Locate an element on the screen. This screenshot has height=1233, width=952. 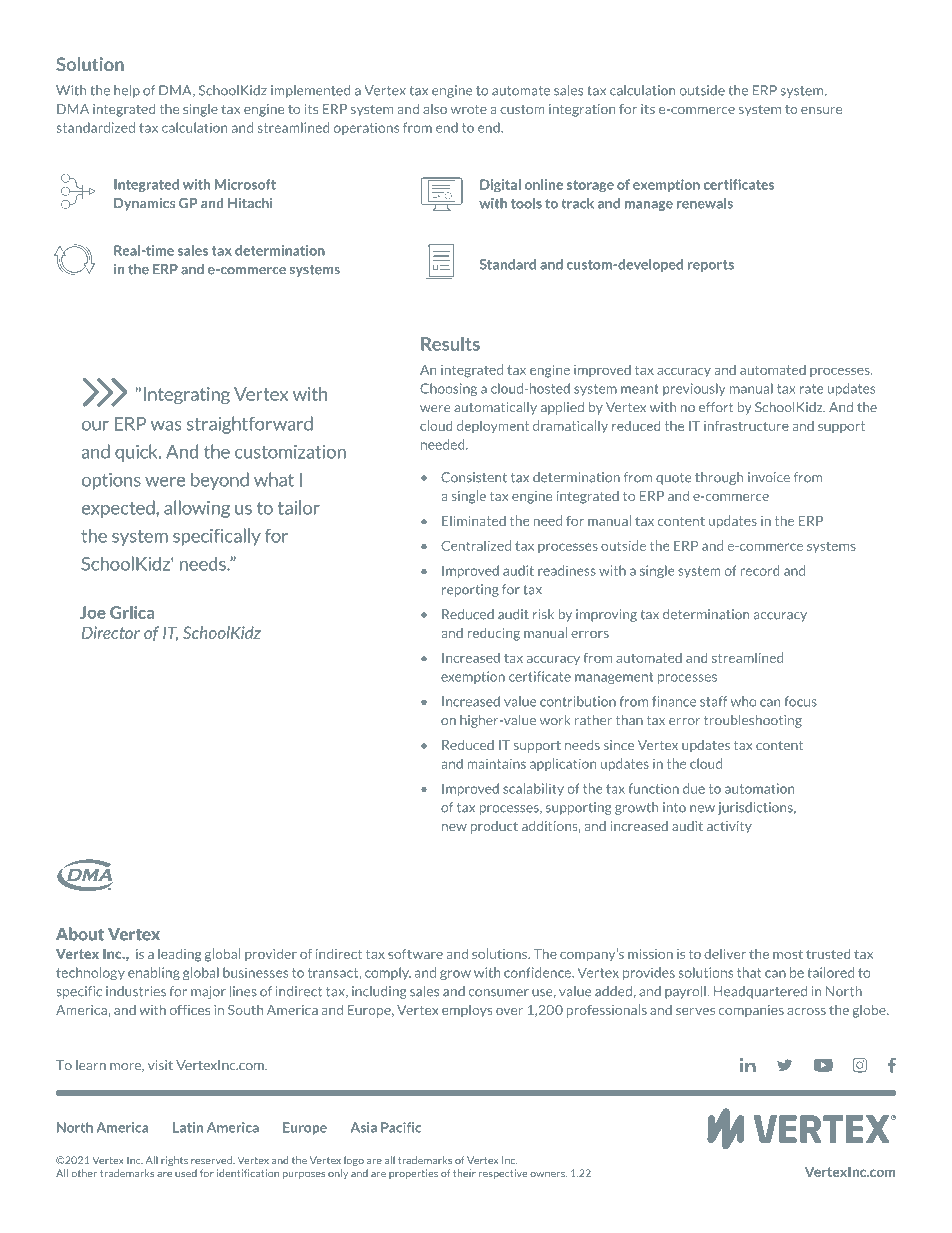
ensure is located at coordinates (821, 110).
